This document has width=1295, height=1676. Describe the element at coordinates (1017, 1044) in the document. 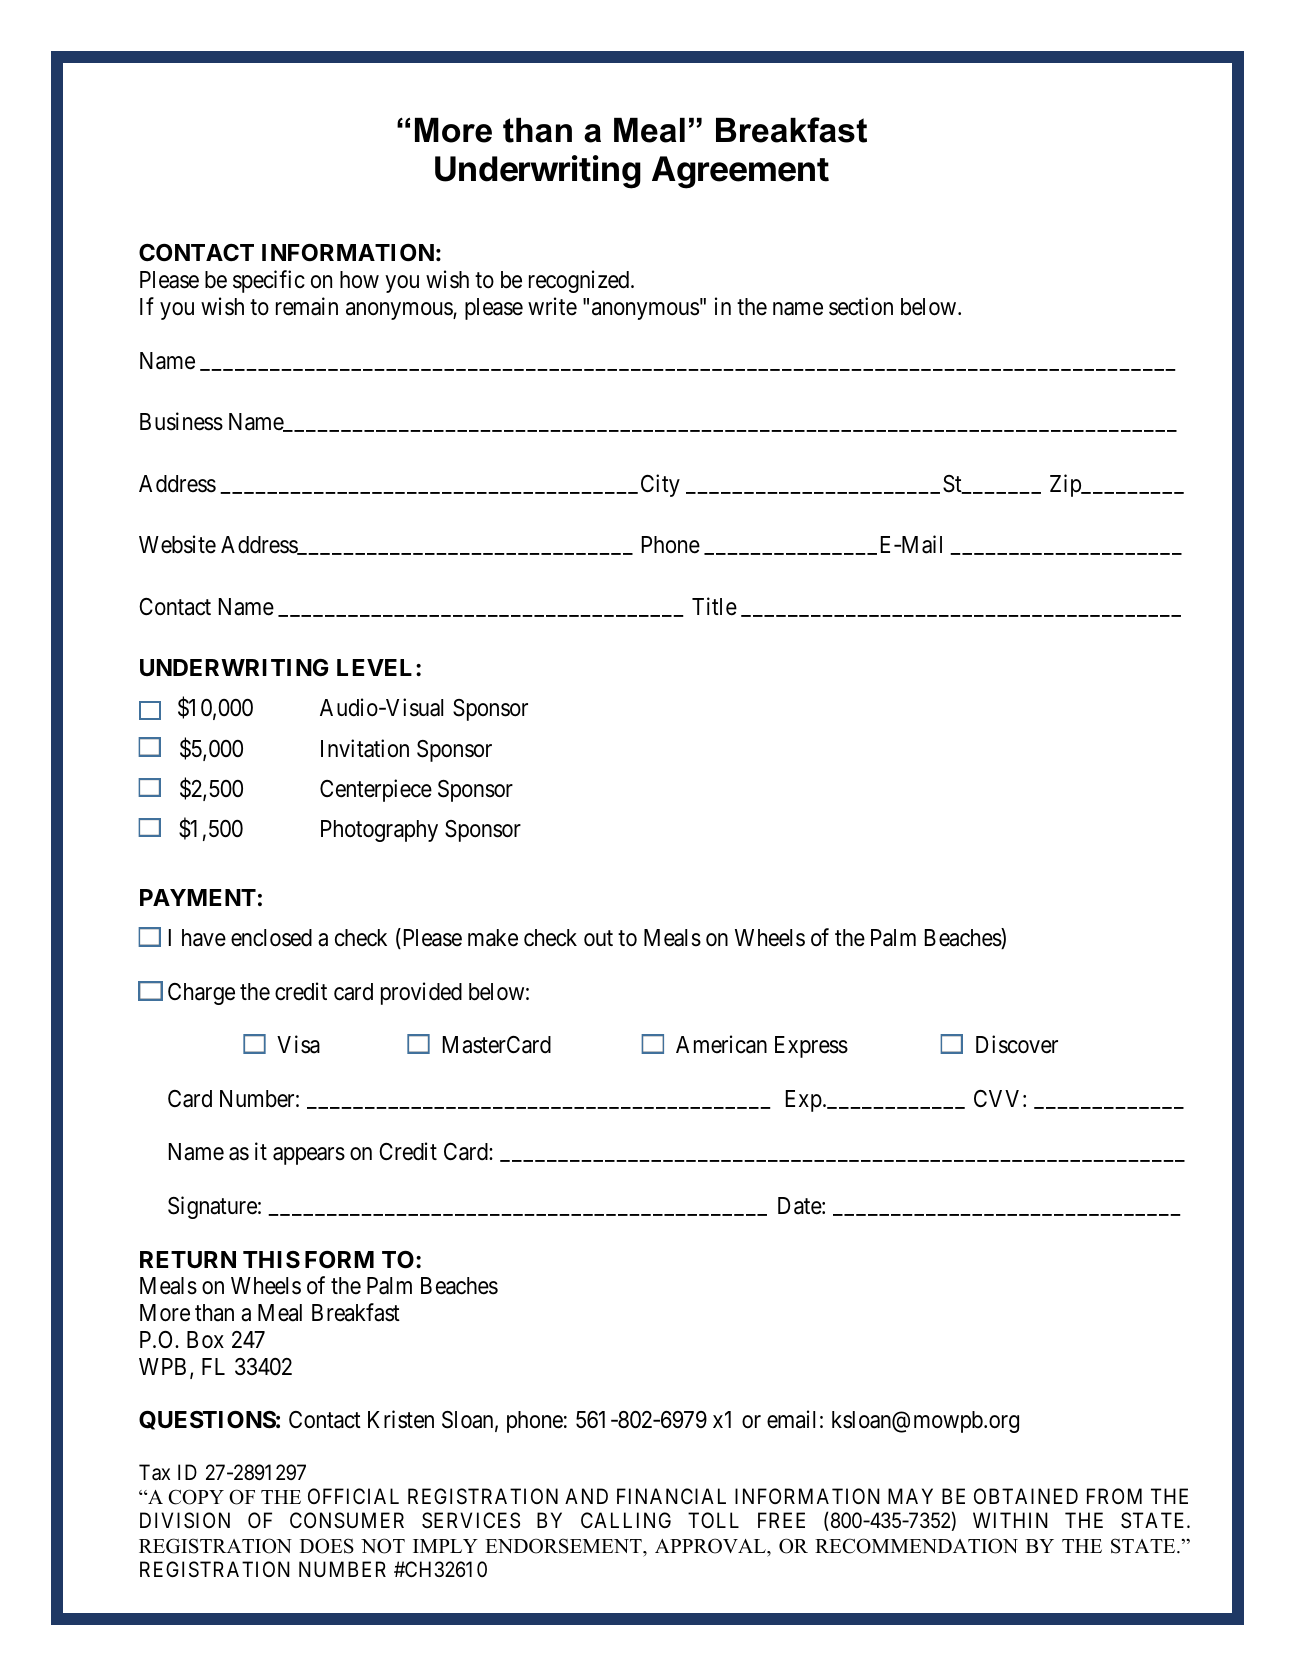

I see `Discover` at that location.
